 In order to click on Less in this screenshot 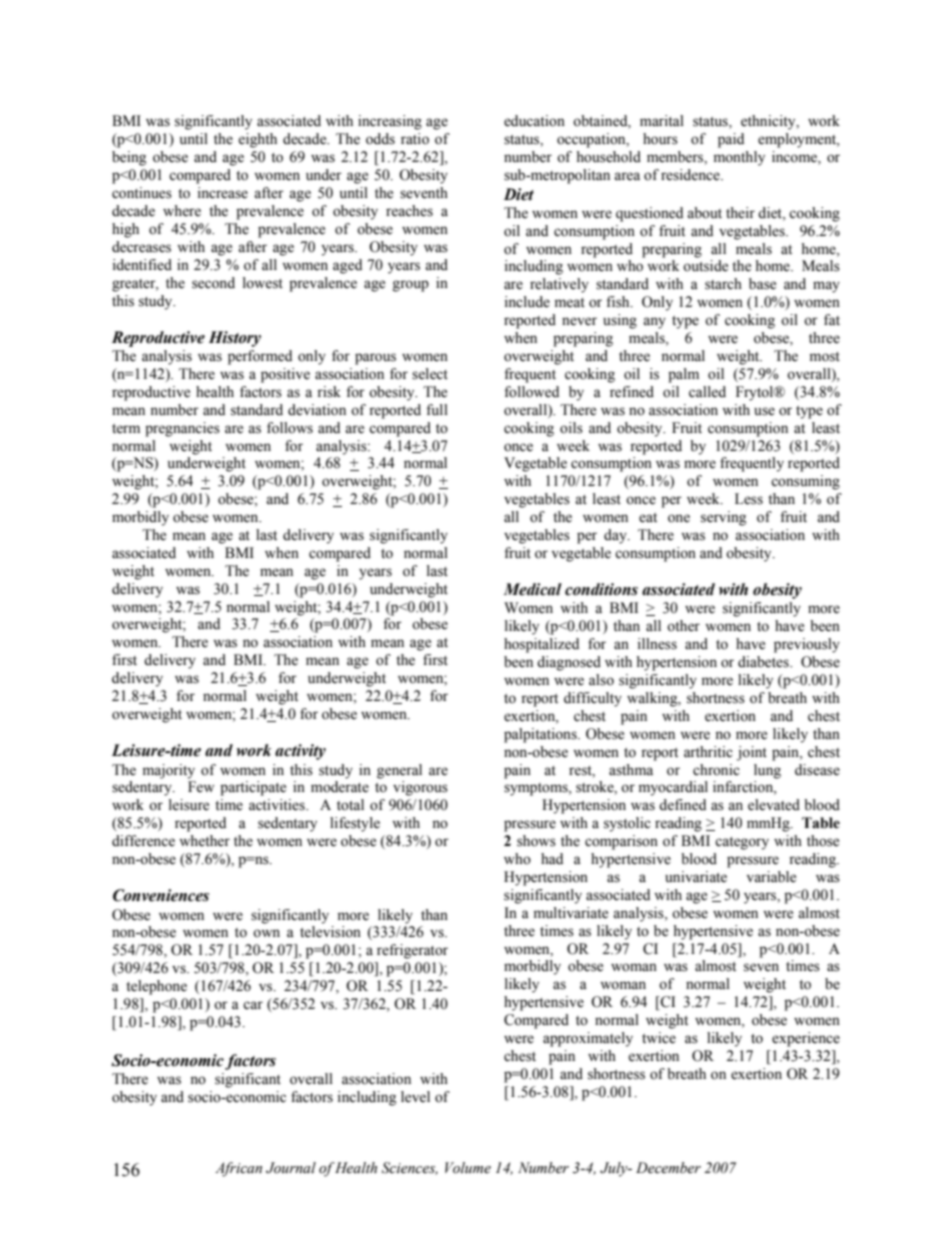, I will do `click(749, 499)`.
